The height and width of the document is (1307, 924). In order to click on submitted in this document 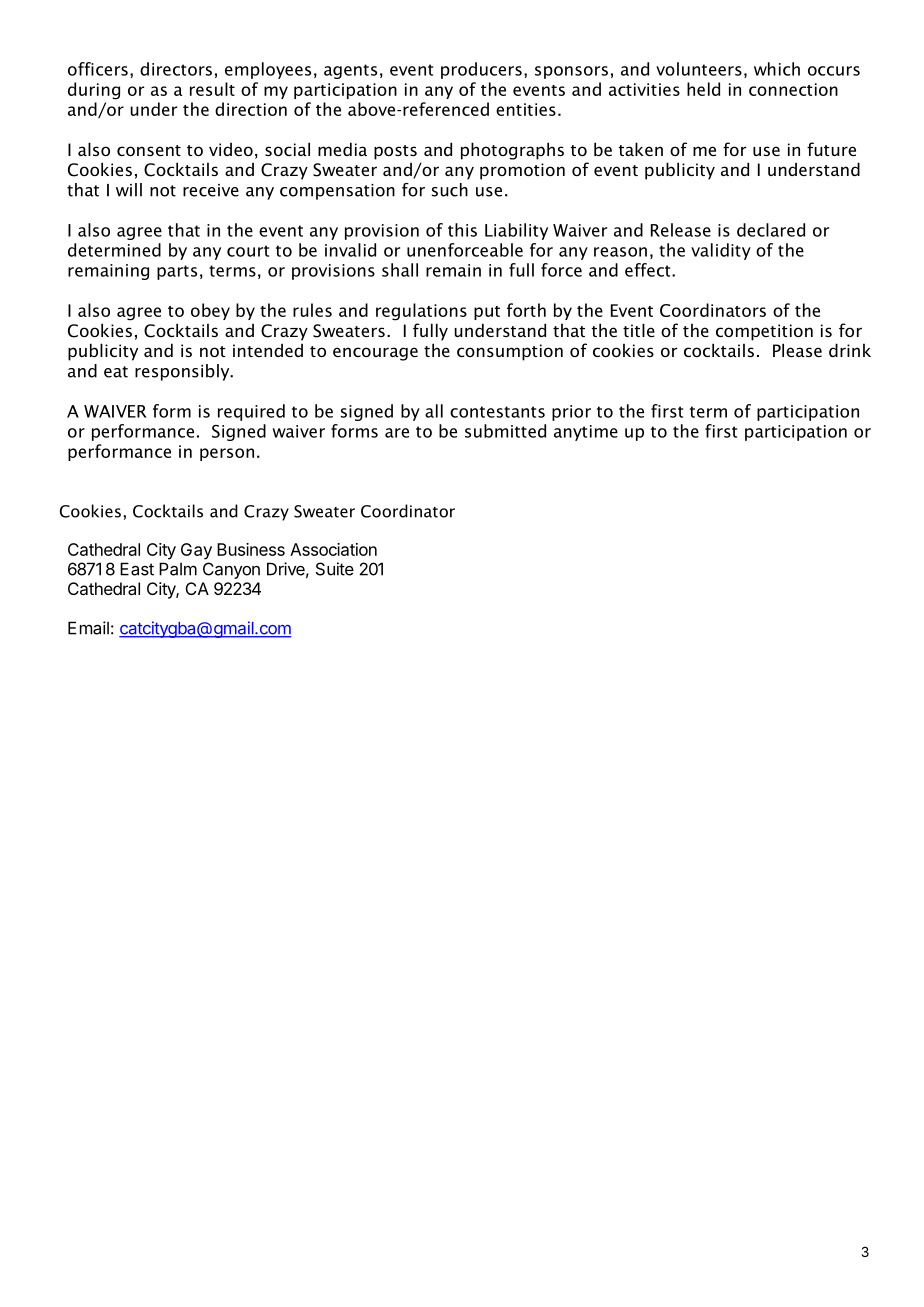, I will do `click(505, 431)`.
